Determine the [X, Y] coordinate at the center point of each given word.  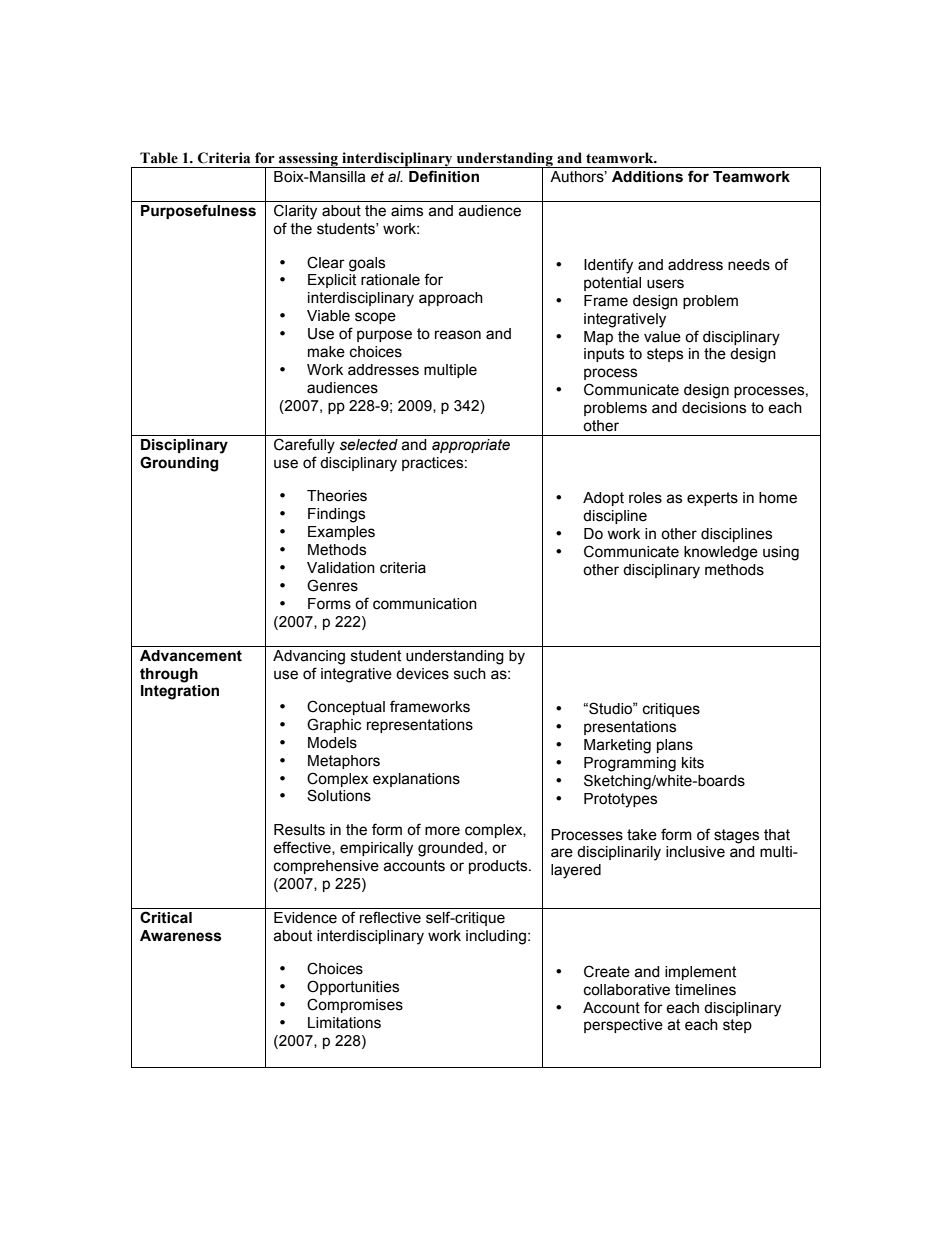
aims [407, 211]
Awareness [181, 936]
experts [712, 499]
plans [675, 746]
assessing [308, 160]
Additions [647, 177]
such [470, 674]
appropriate [471, 446]
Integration [180, 692]
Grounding [179, 464]
